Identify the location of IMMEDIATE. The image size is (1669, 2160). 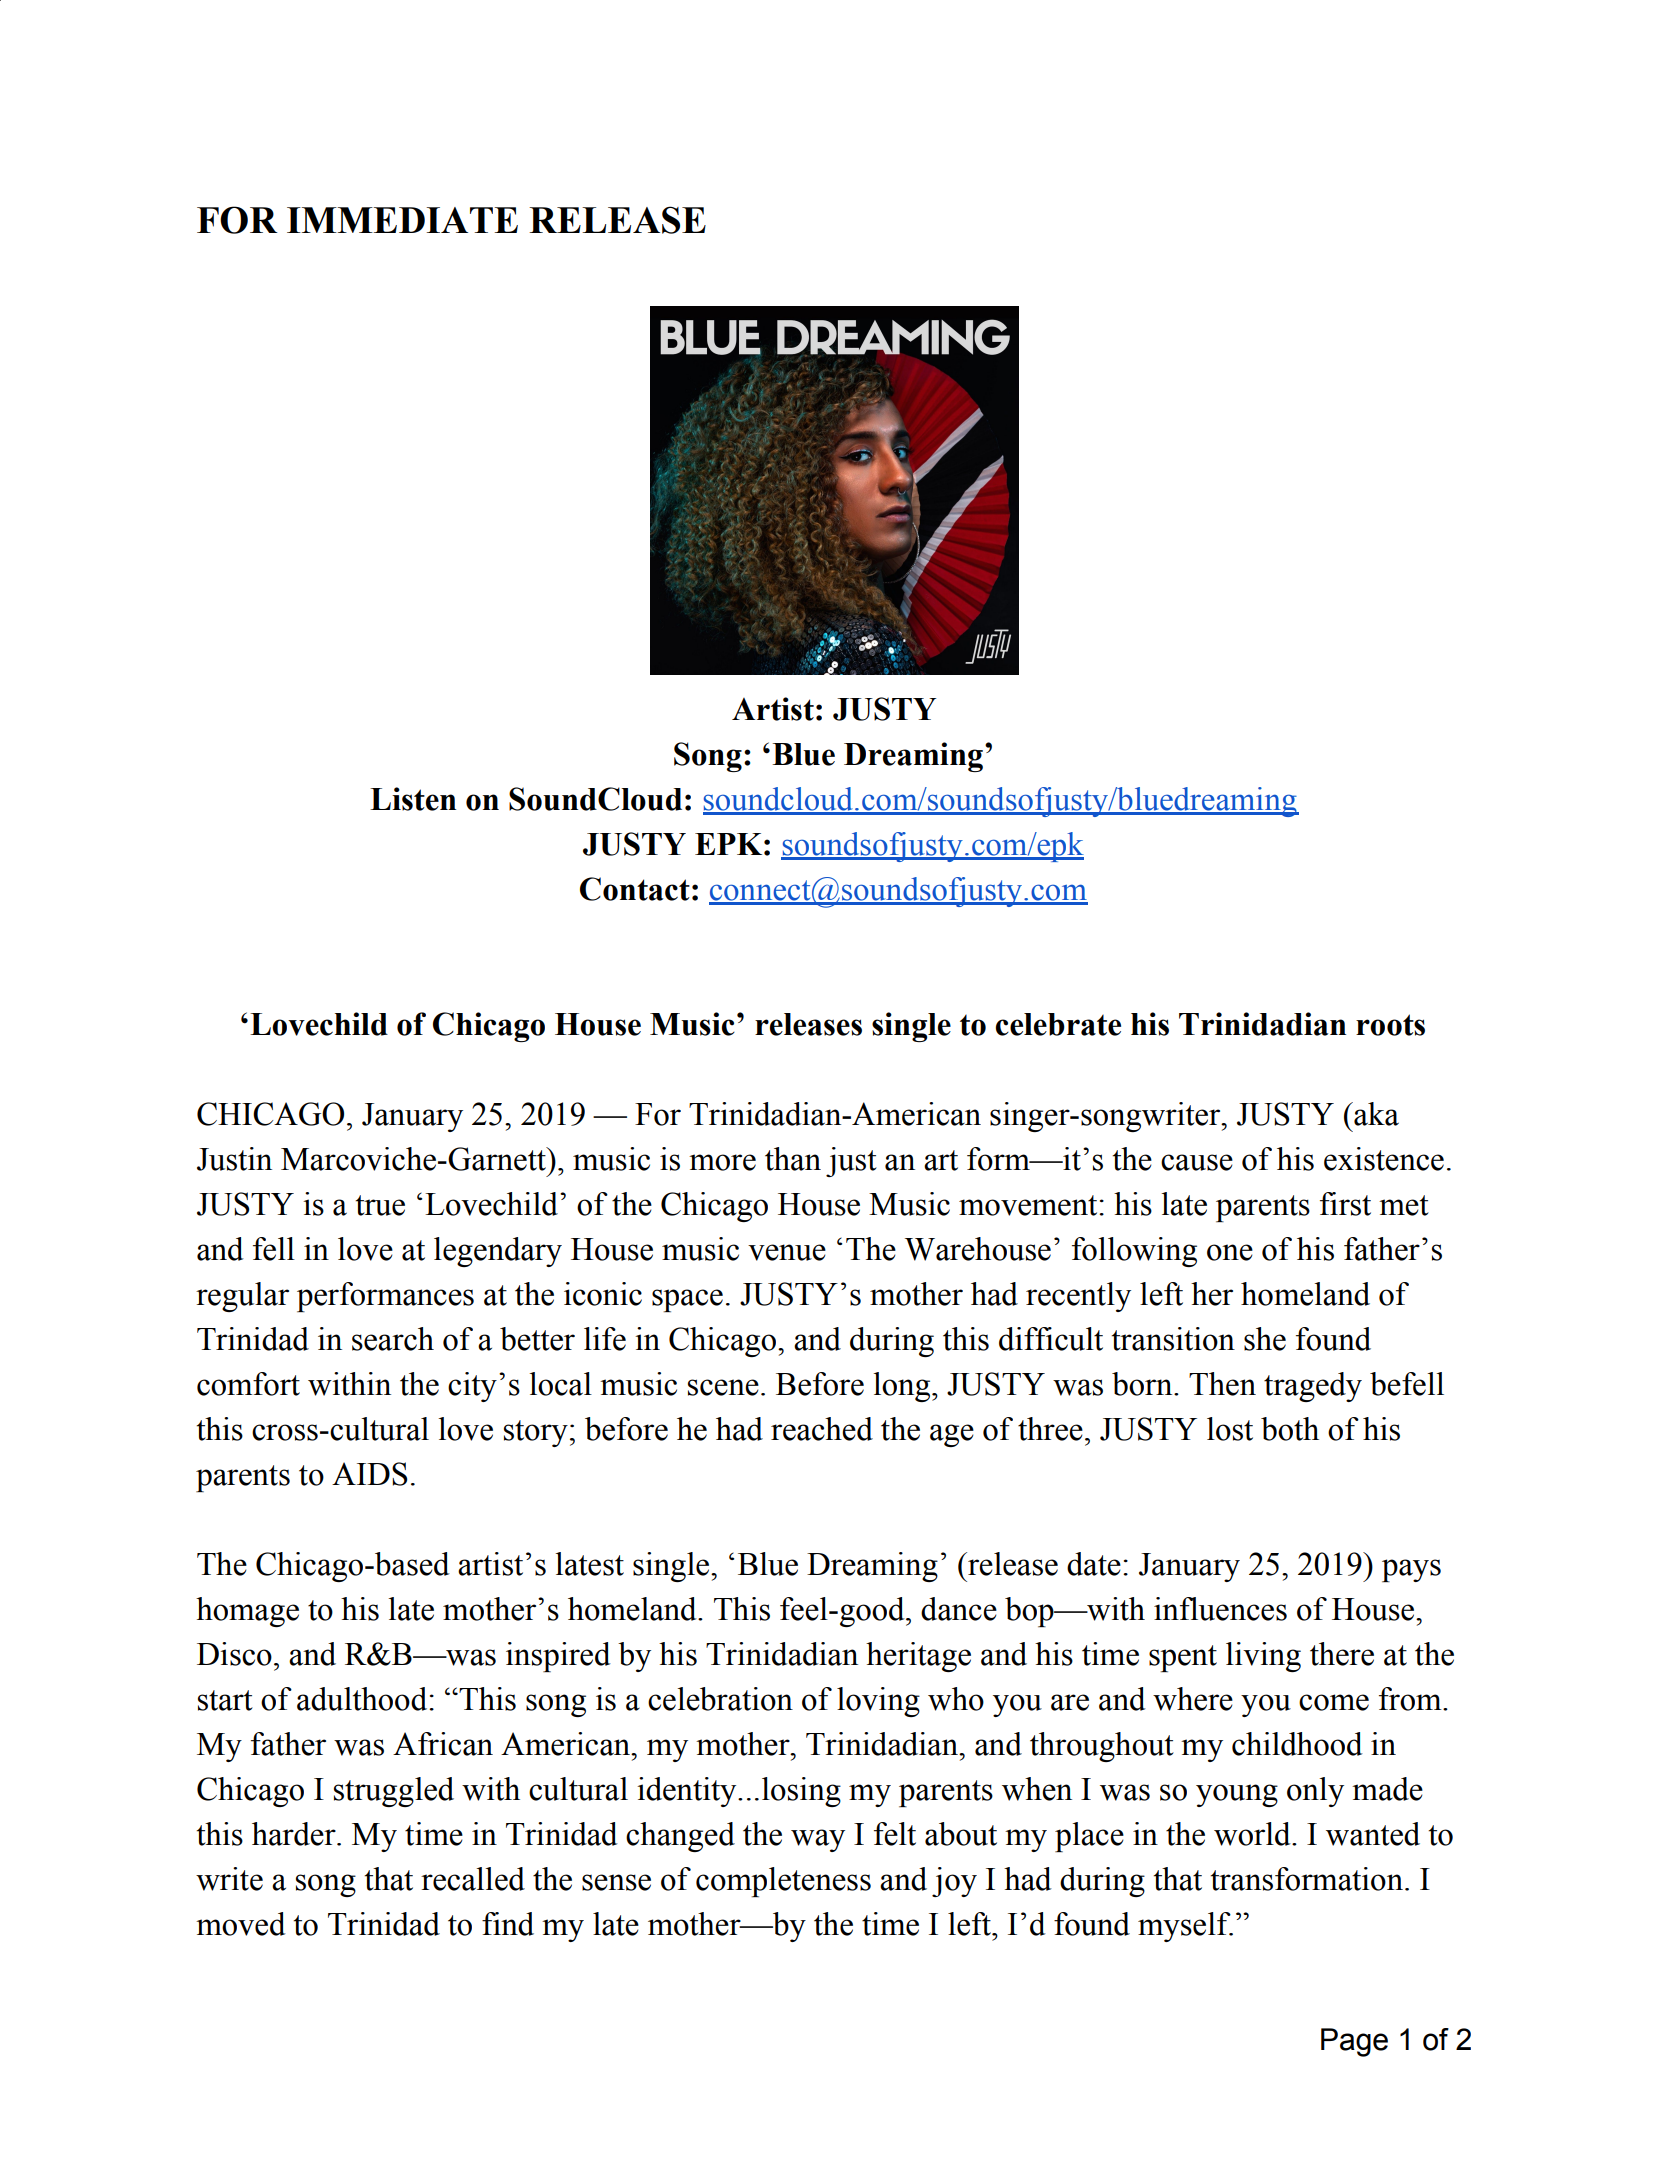
(402, 220).
